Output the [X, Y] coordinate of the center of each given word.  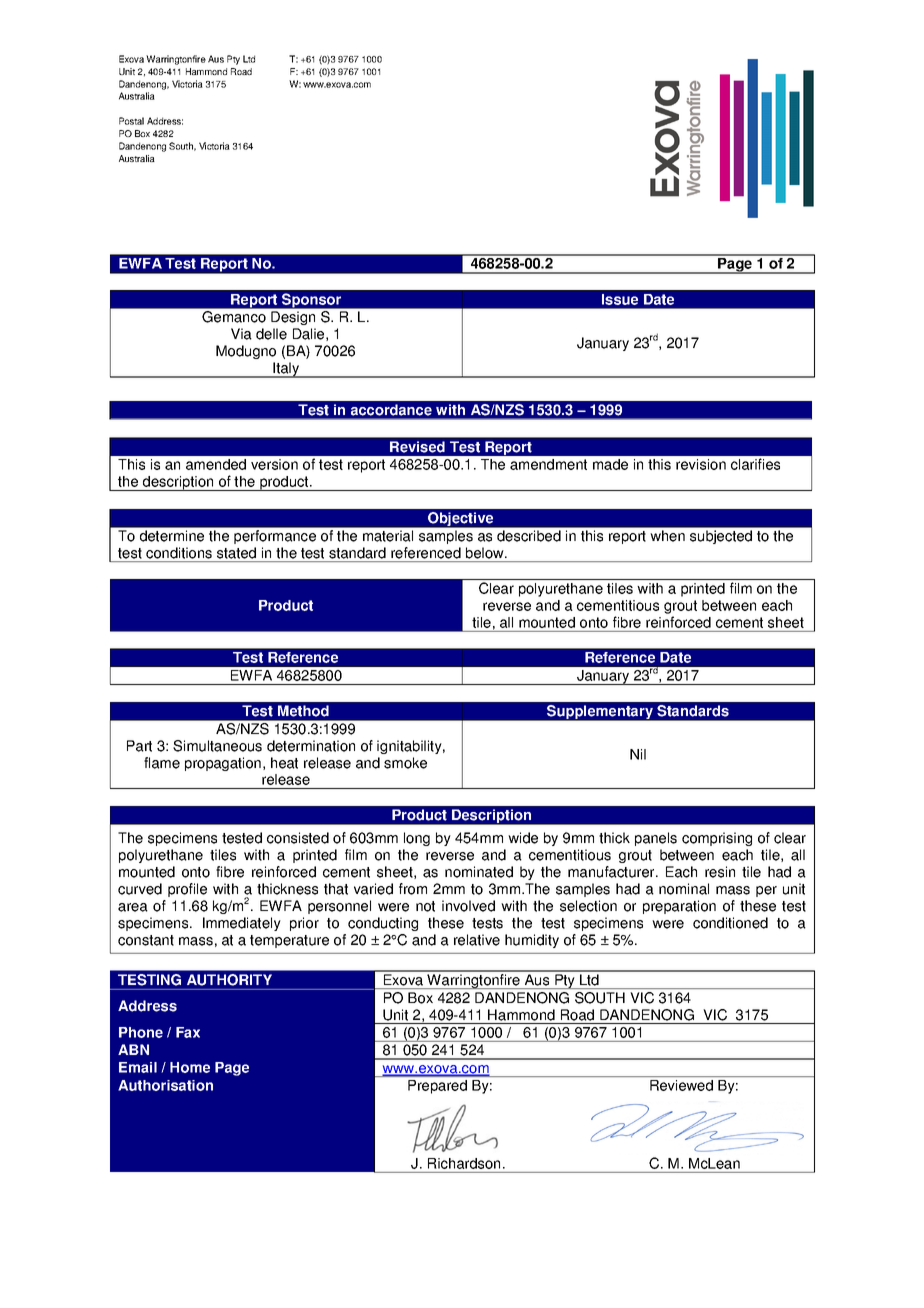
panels [656, 839]
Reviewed [681, 1085]
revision [701, 464]
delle [271, 334]
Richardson [464, 1163]
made [610, 464]
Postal [131, 121]
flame [162, 763]
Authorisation [165, 1085]
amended [216, 464]
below [486, 553]
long [417, 839]
